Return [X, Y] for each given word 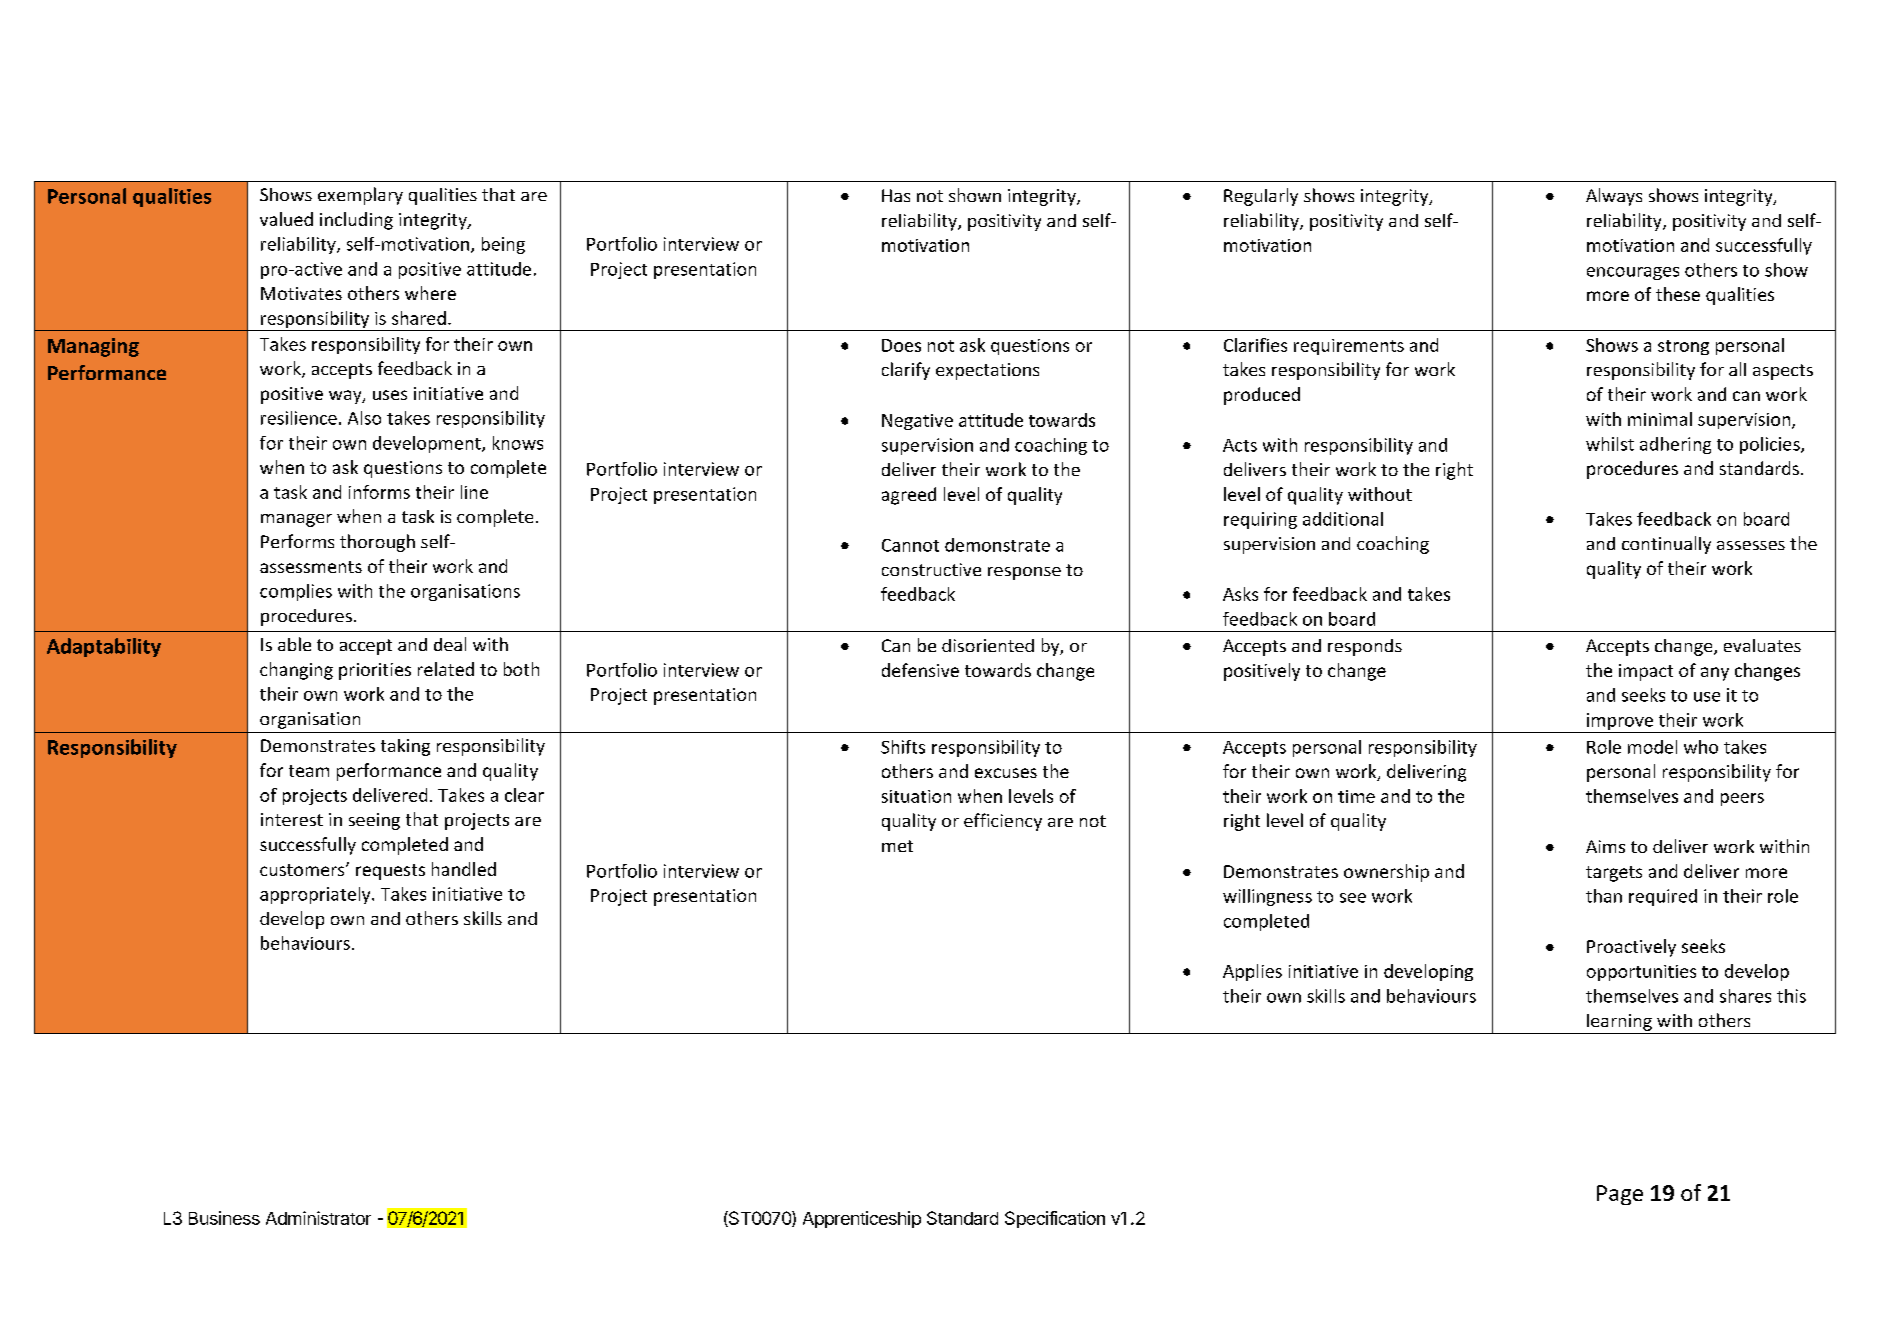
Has [896, 195]
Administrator [318, 1218]
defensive [920, 670]
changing [296, 671]
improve [1620, 721]
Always [1614, 197]
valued [286, 219]
